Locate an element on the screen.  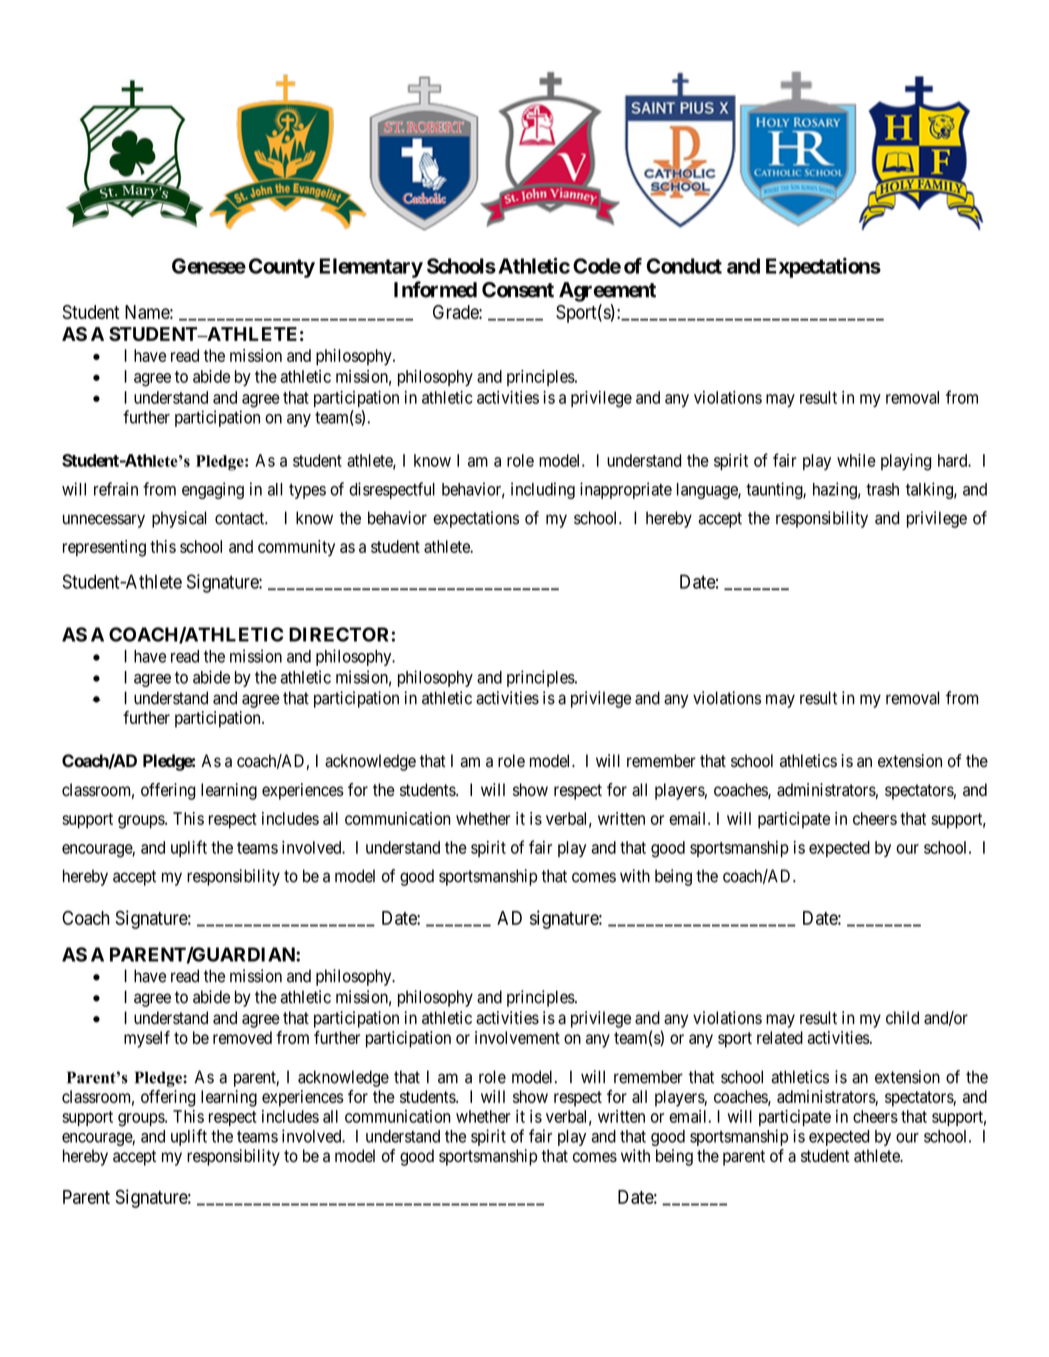
Consent is located at coordinates (518, 290).
